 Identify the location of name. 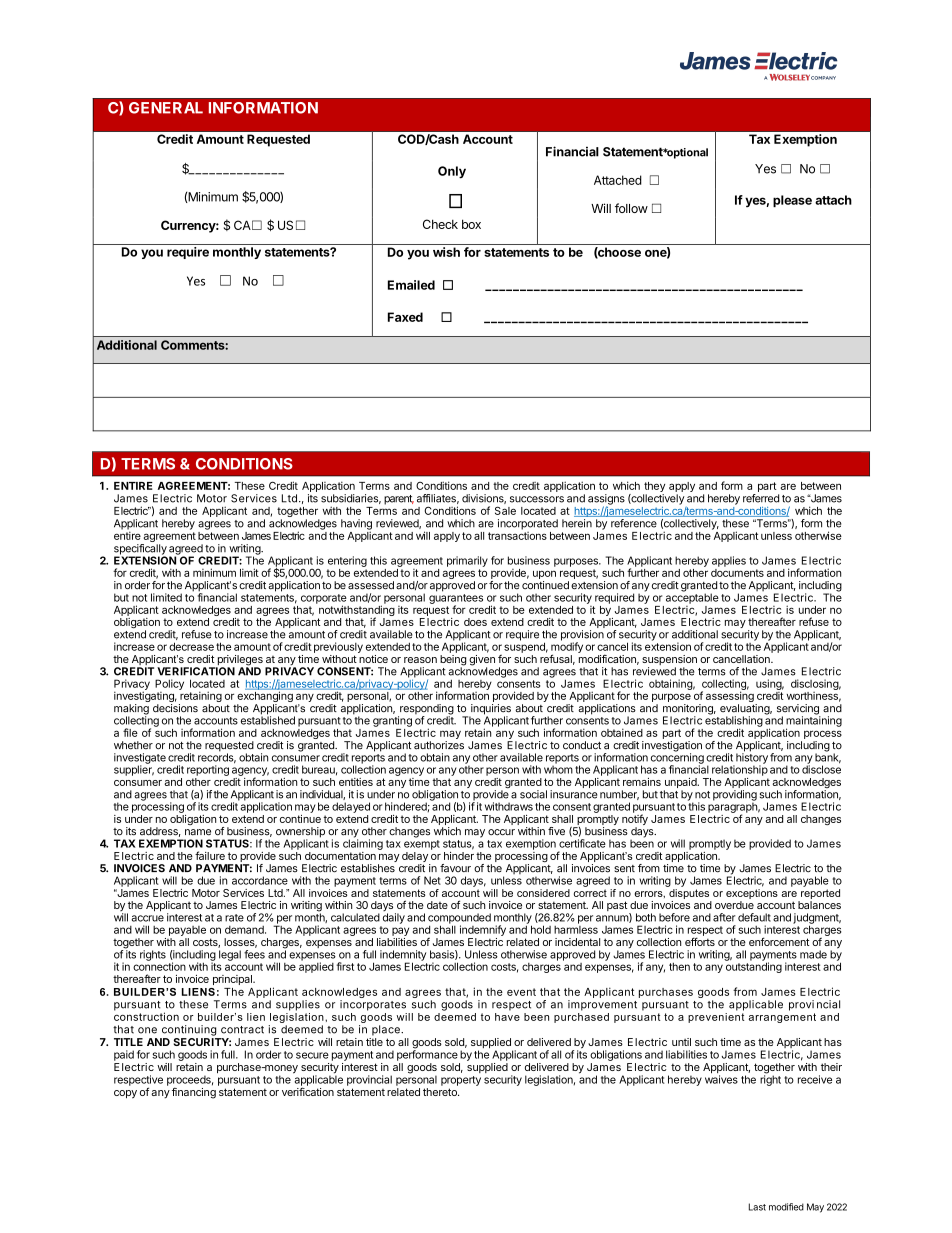
(198, 832).
